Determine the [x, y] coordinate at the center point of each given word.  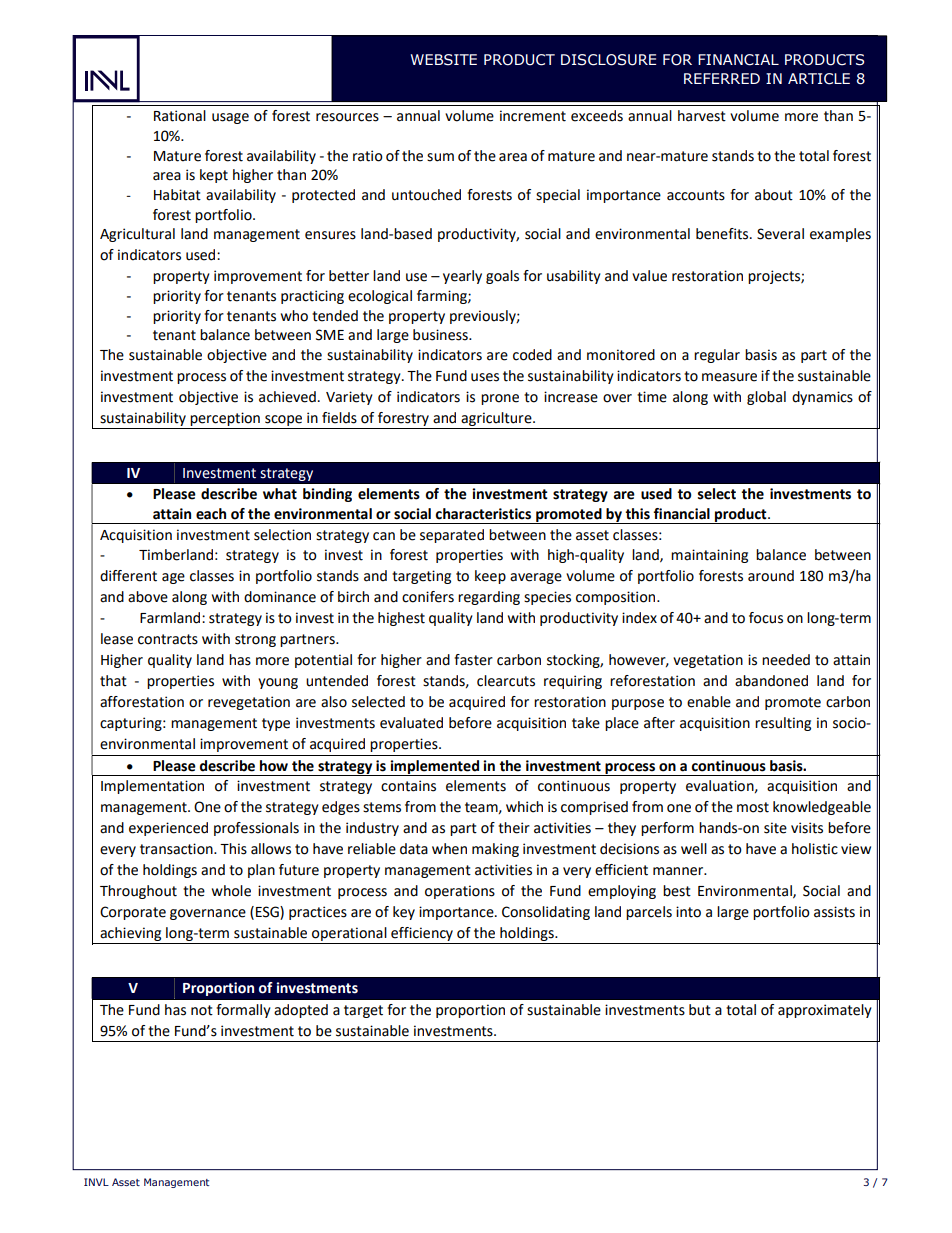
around [771, 576]
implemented [434, 768]
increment [533, 116]
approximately [825, 1011]
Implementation [152, 787]
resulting [783, 724]
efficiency [422, 934]
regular [717, 356]
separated [452, 536]
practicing [312, 297]
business [441, 335]
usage [230, 118]
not [202, 1010]
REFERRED [722, 78]
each [211, 514]
